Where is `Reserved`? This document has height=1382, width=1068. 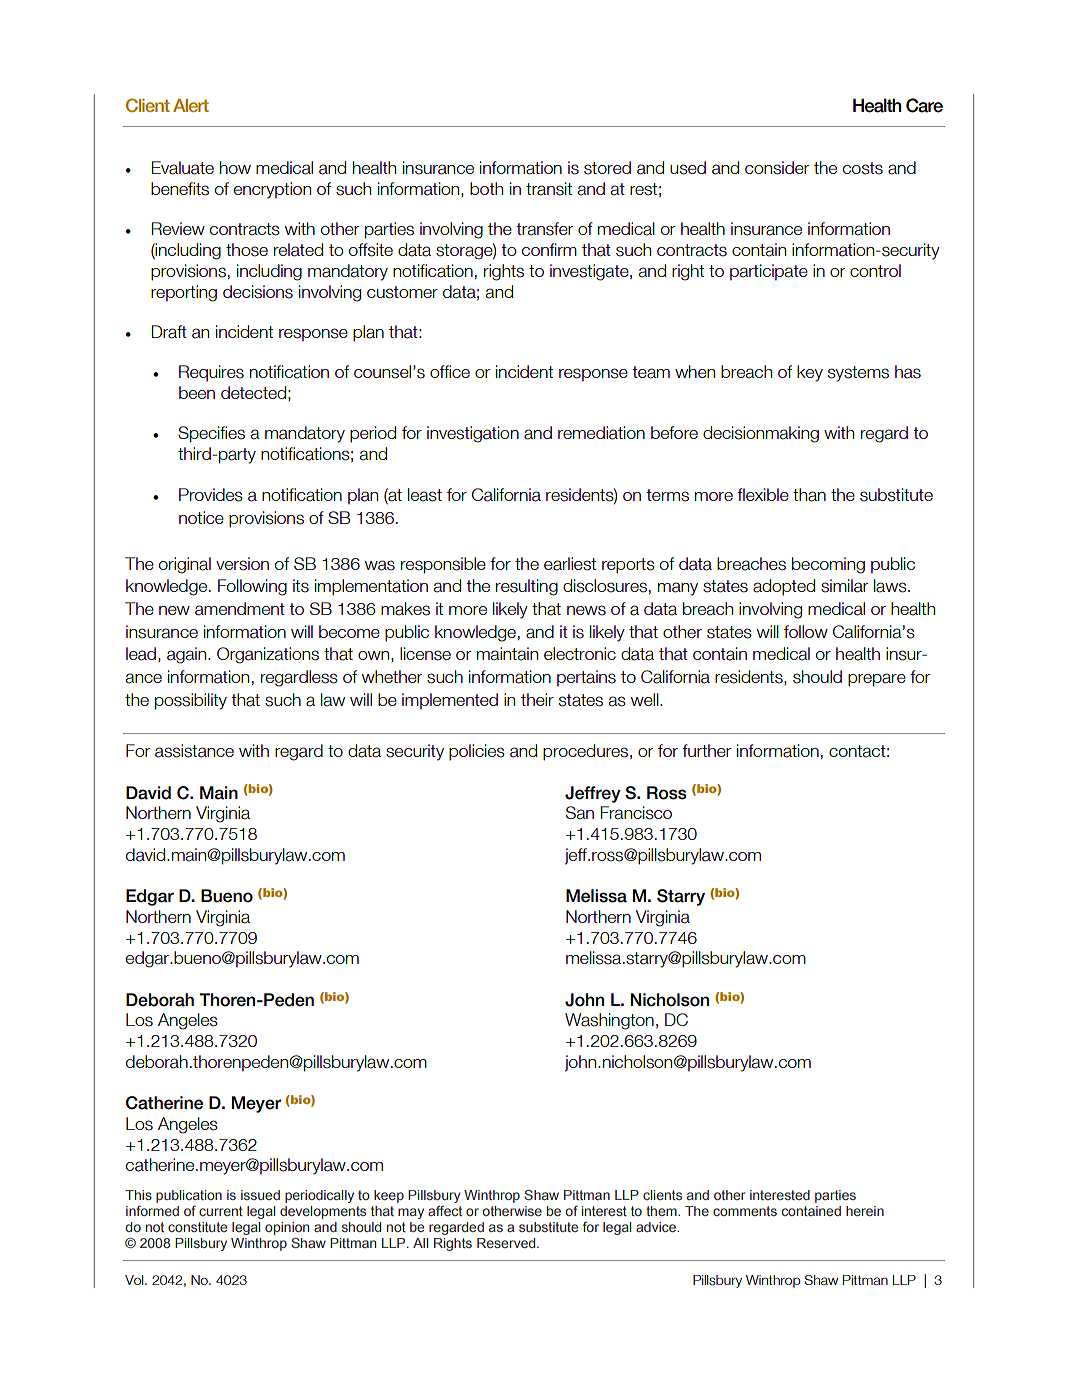
Reserved is located at coordinates (507, 1243).
